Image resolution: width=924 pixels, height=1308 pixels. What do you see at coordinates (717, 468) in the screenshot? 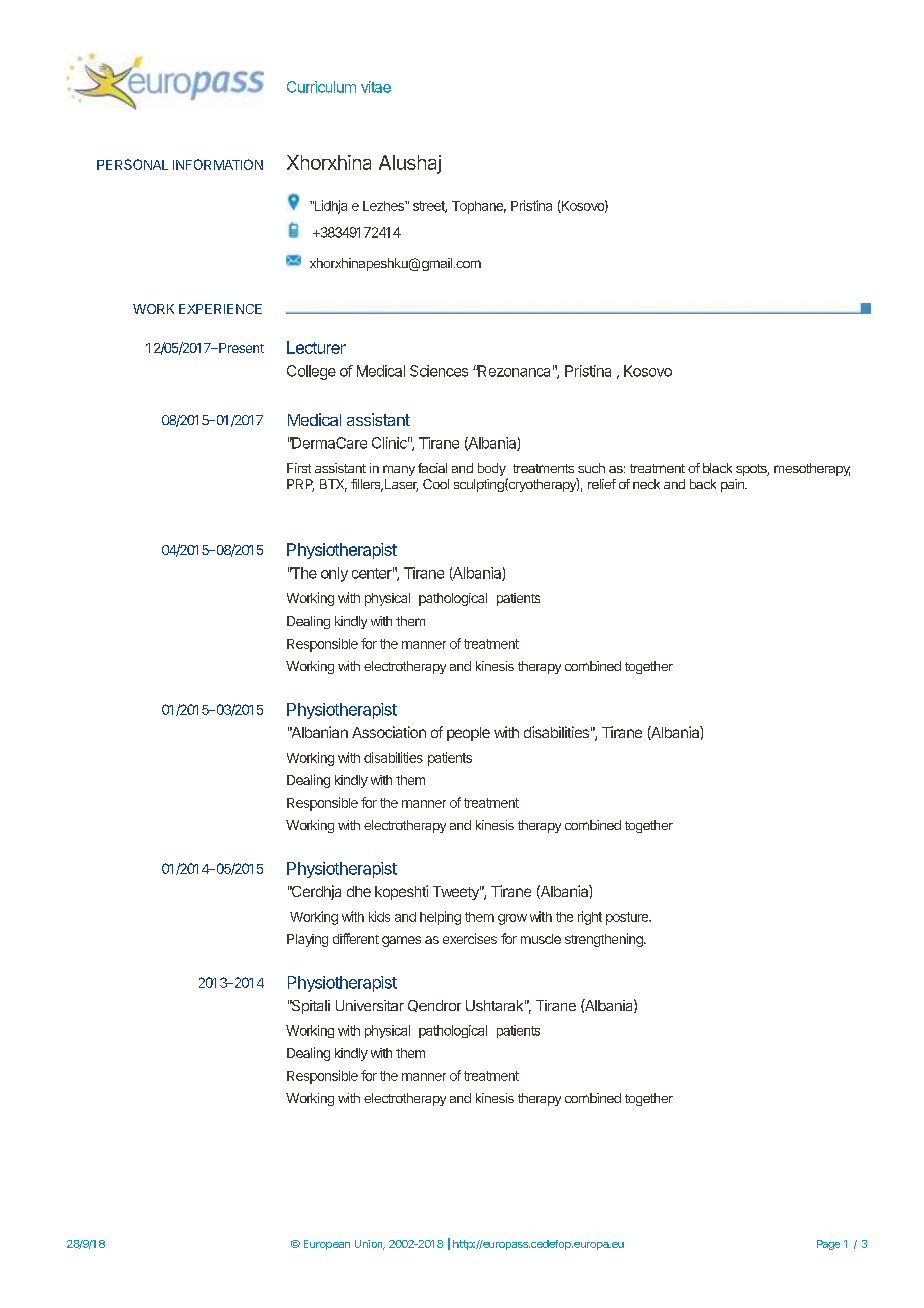
I see `black` at bounding box center [717, 468].
